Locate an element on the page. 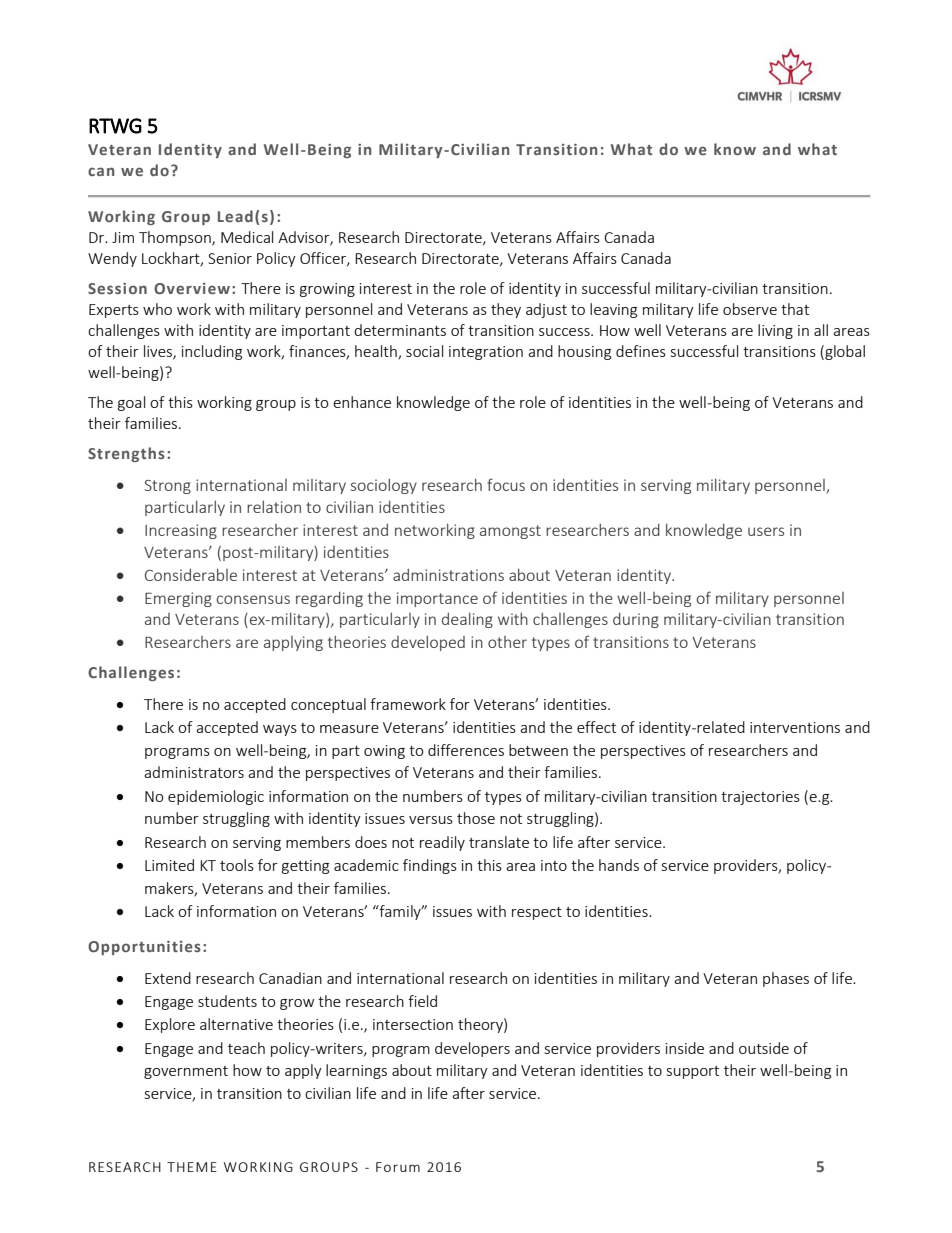  they is located at coordinates (506, 310).
